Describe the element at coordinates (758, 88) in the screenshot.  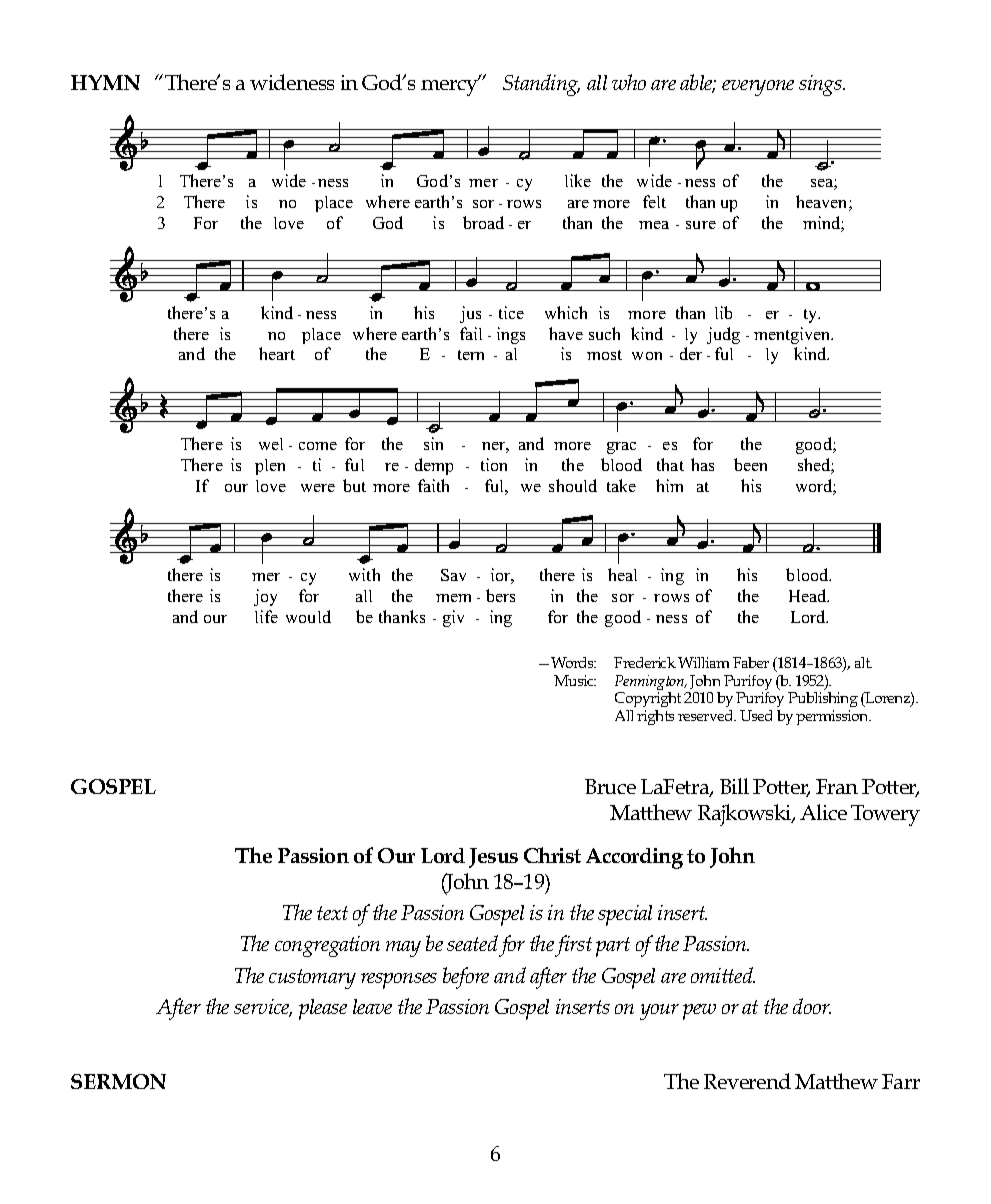
I see `everyone` at that location.
